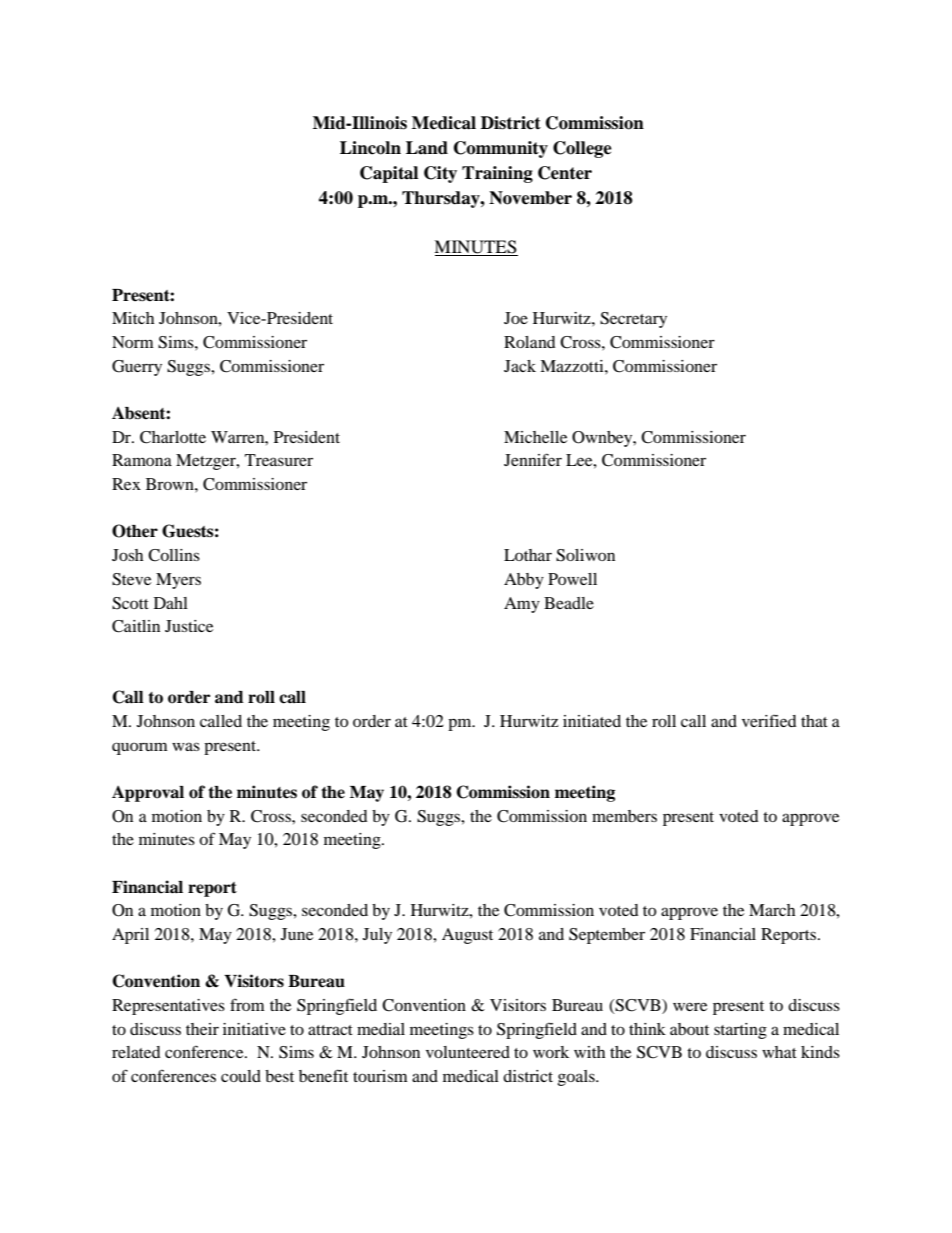  What do you see at coordinates (468, 1052) in the screenshot?
I see `volunteered` at bounding box center [468, 1052].
